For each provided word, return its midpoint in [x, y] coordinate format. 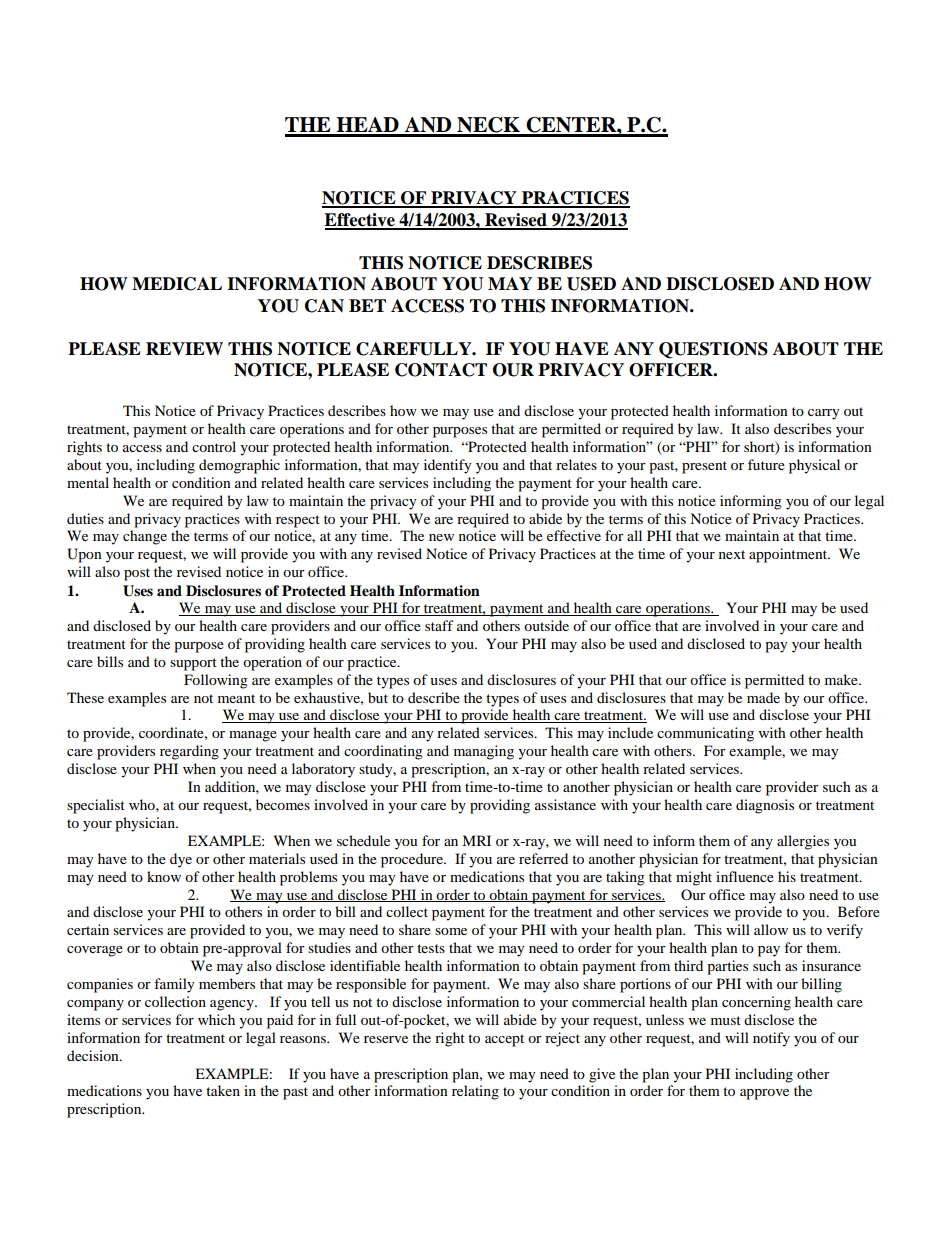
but [378, 697]
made [763, 697]
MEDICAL [177, 284]
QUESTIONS [713, 350]
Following [216, 681]
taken [223, 1090]
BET [367, 305]
